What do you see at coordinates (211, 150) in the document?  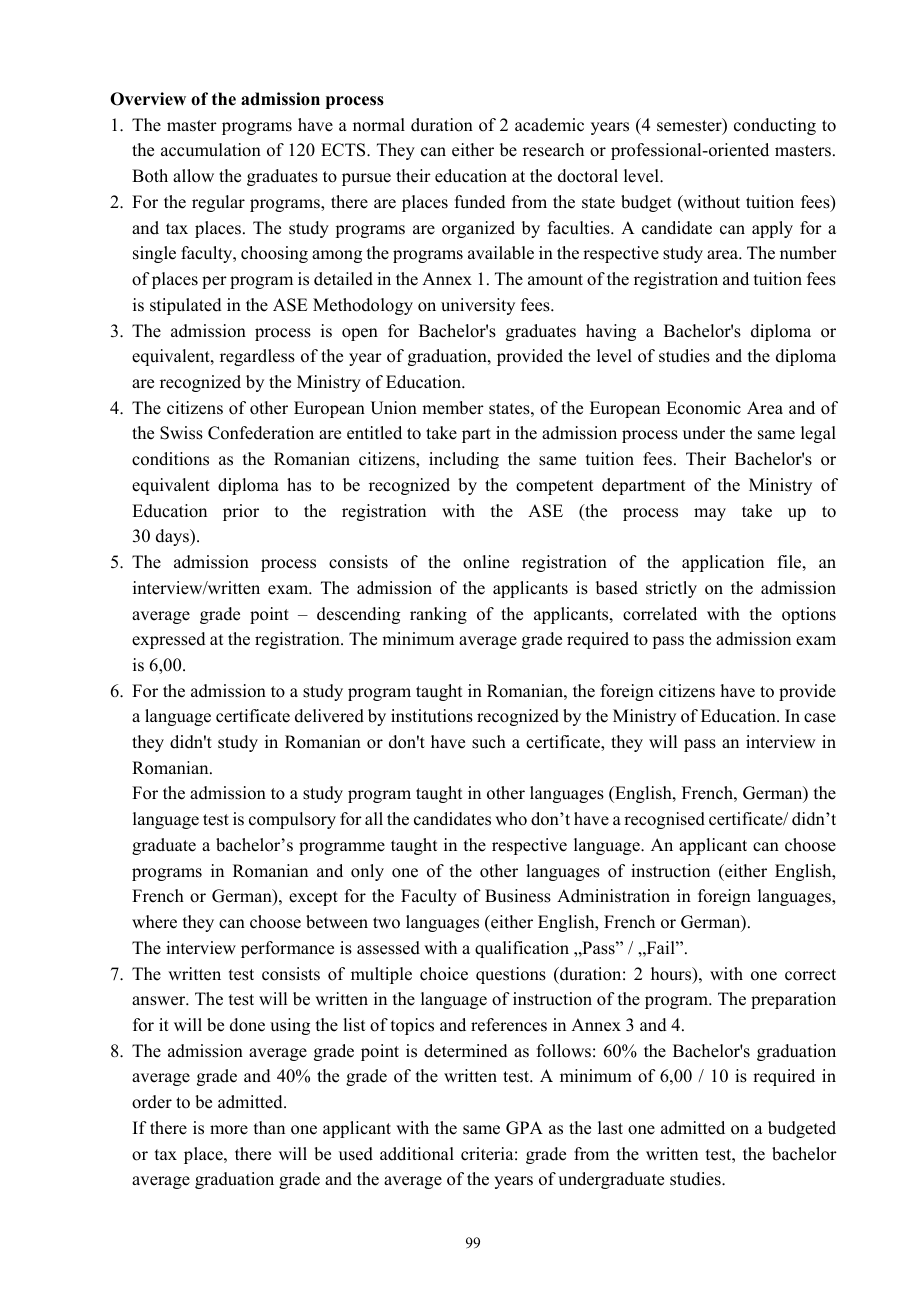 I see `accumulation` at bounding box center [211, 150].
